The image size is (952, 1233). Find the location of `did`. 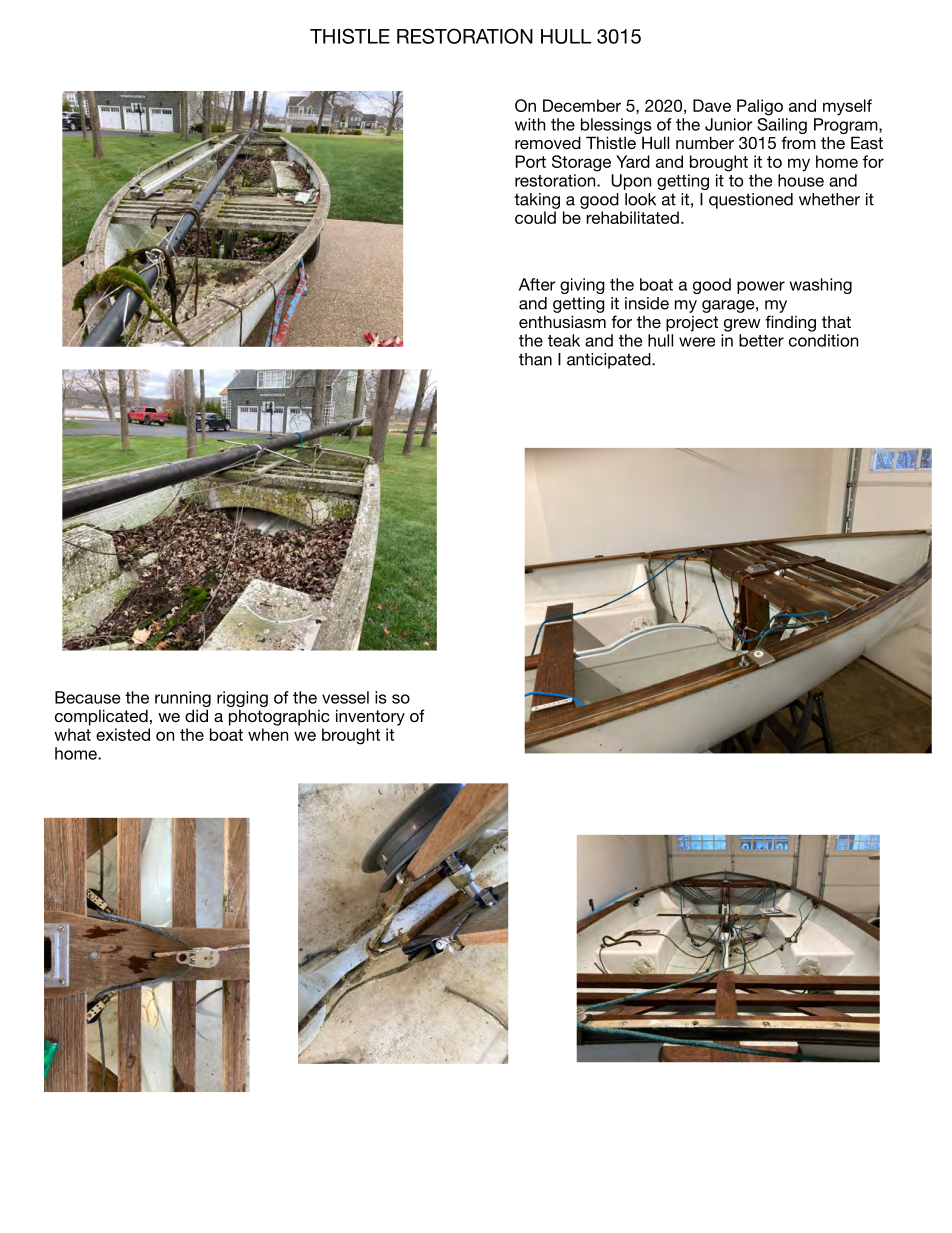

did is located at coordinates (196, 715).
